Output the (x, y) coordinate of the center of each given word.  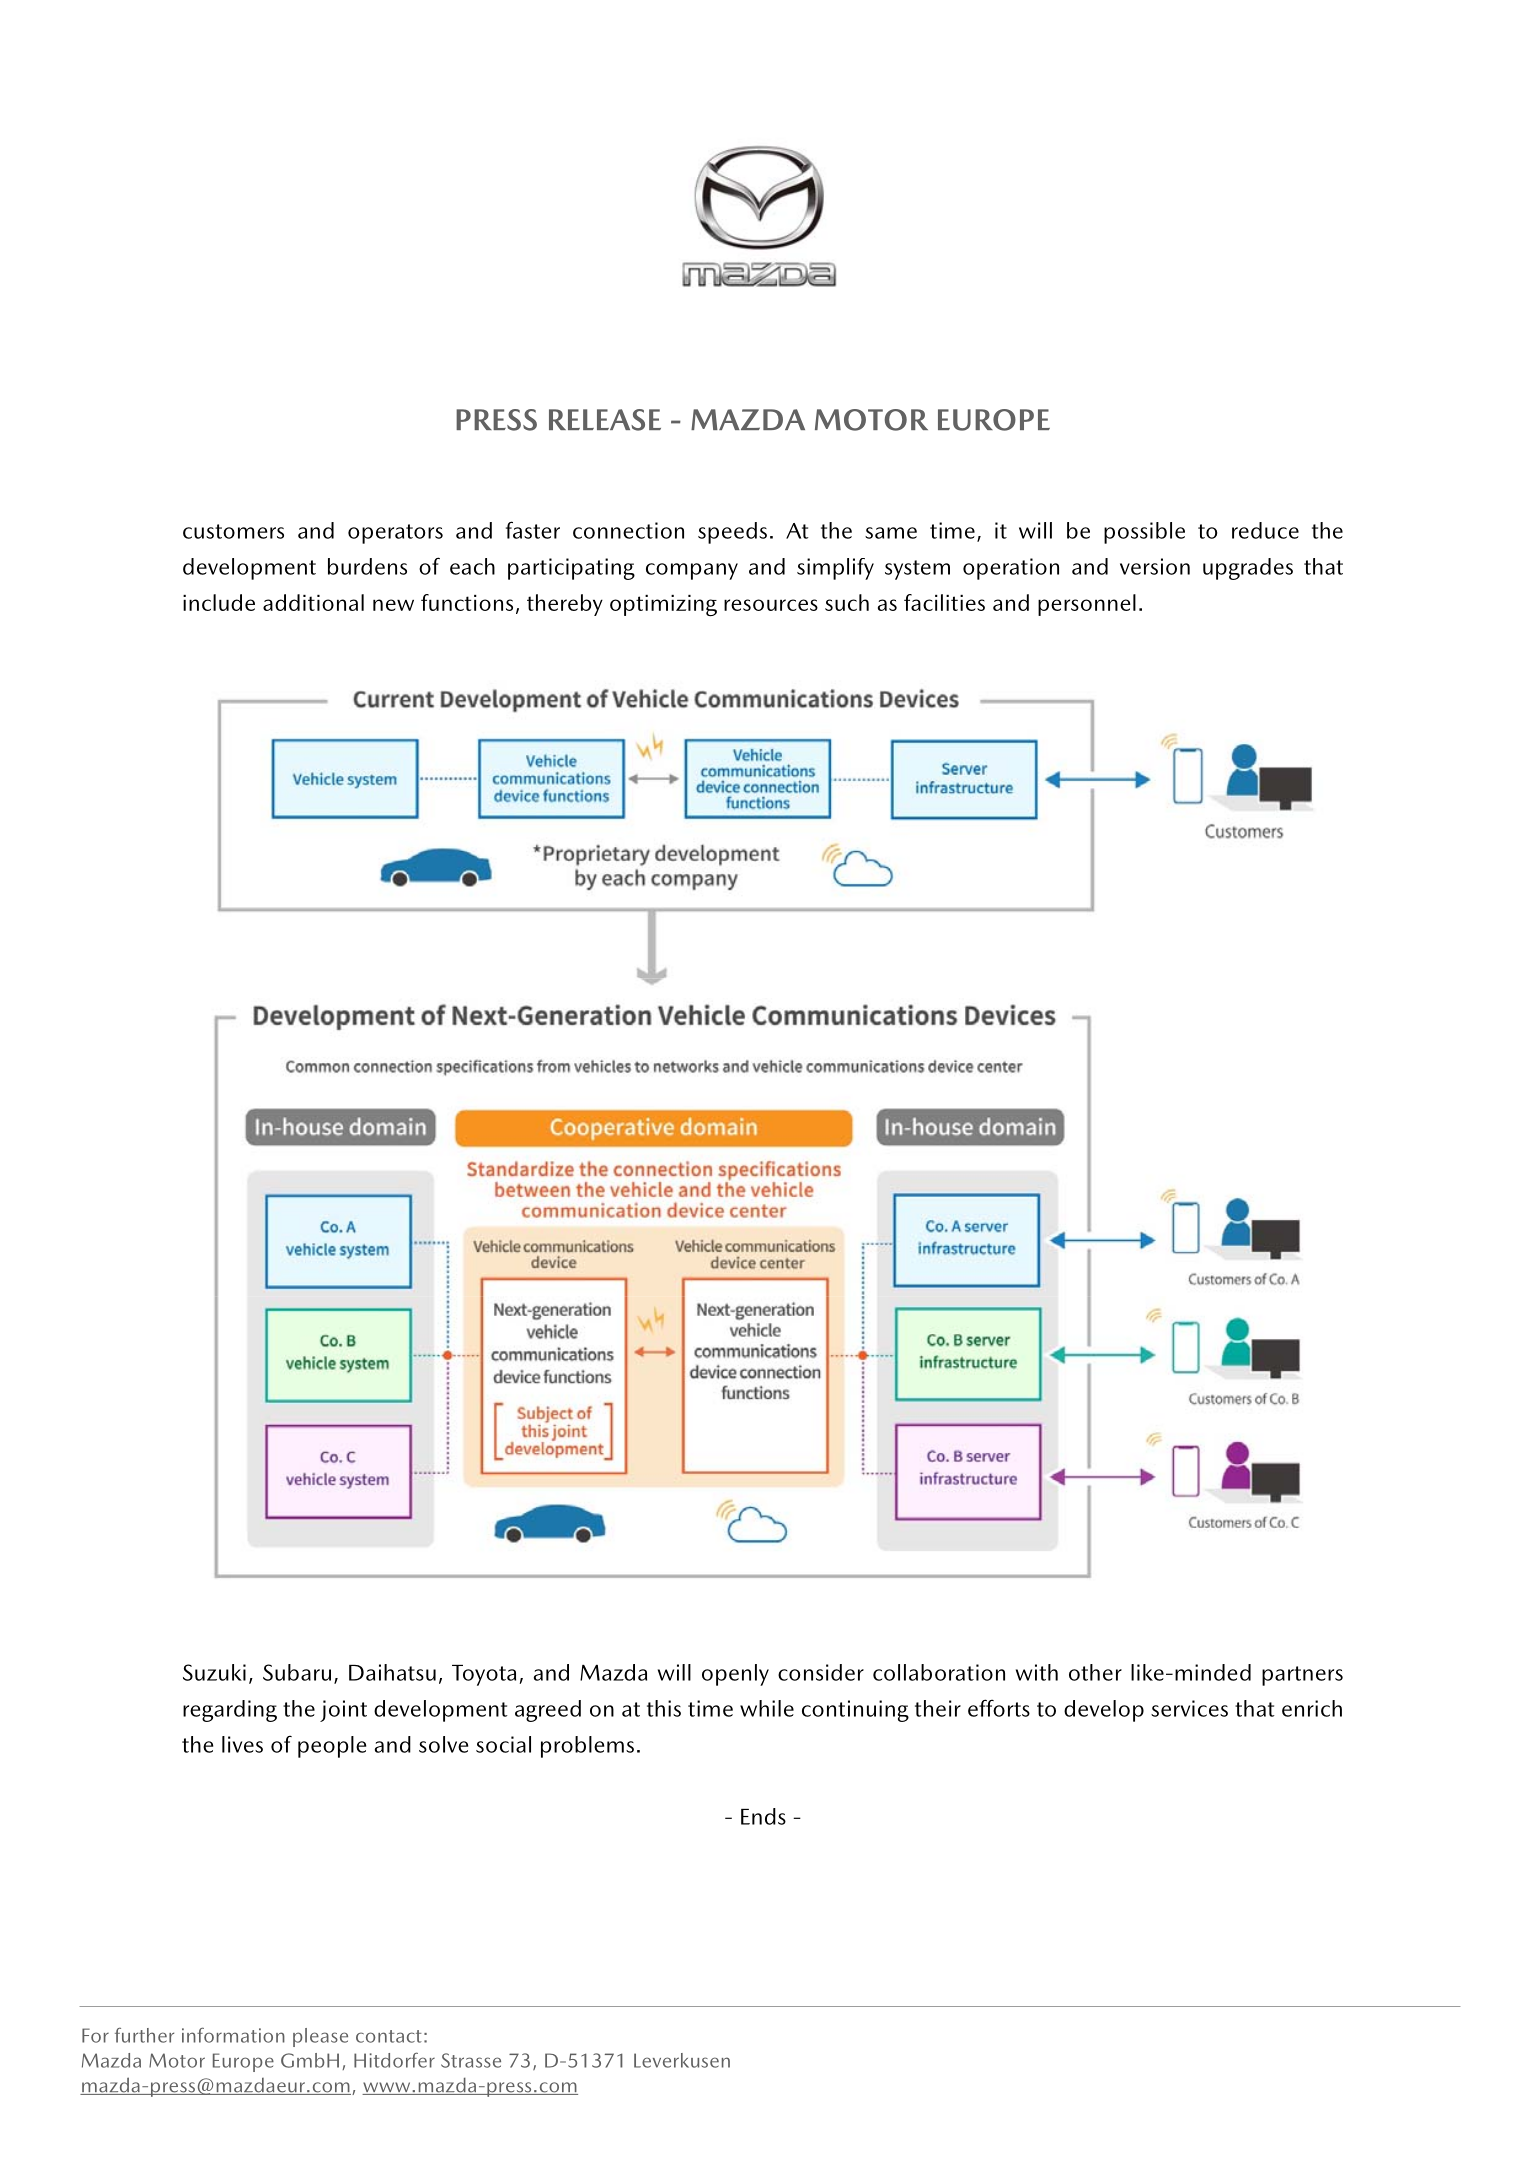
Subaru (297, 1672)
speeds (732, 533)
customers (233, 531)
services (1189, 1708)
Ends (763, 1816)
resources (771, 605)
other (1095, 1672)
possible (1144, 533)
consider (821, 1672)
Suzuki (214, 1672)
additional (313, 602)
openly (735, 1675)
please (320, 2037)
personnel (1087, 605)
